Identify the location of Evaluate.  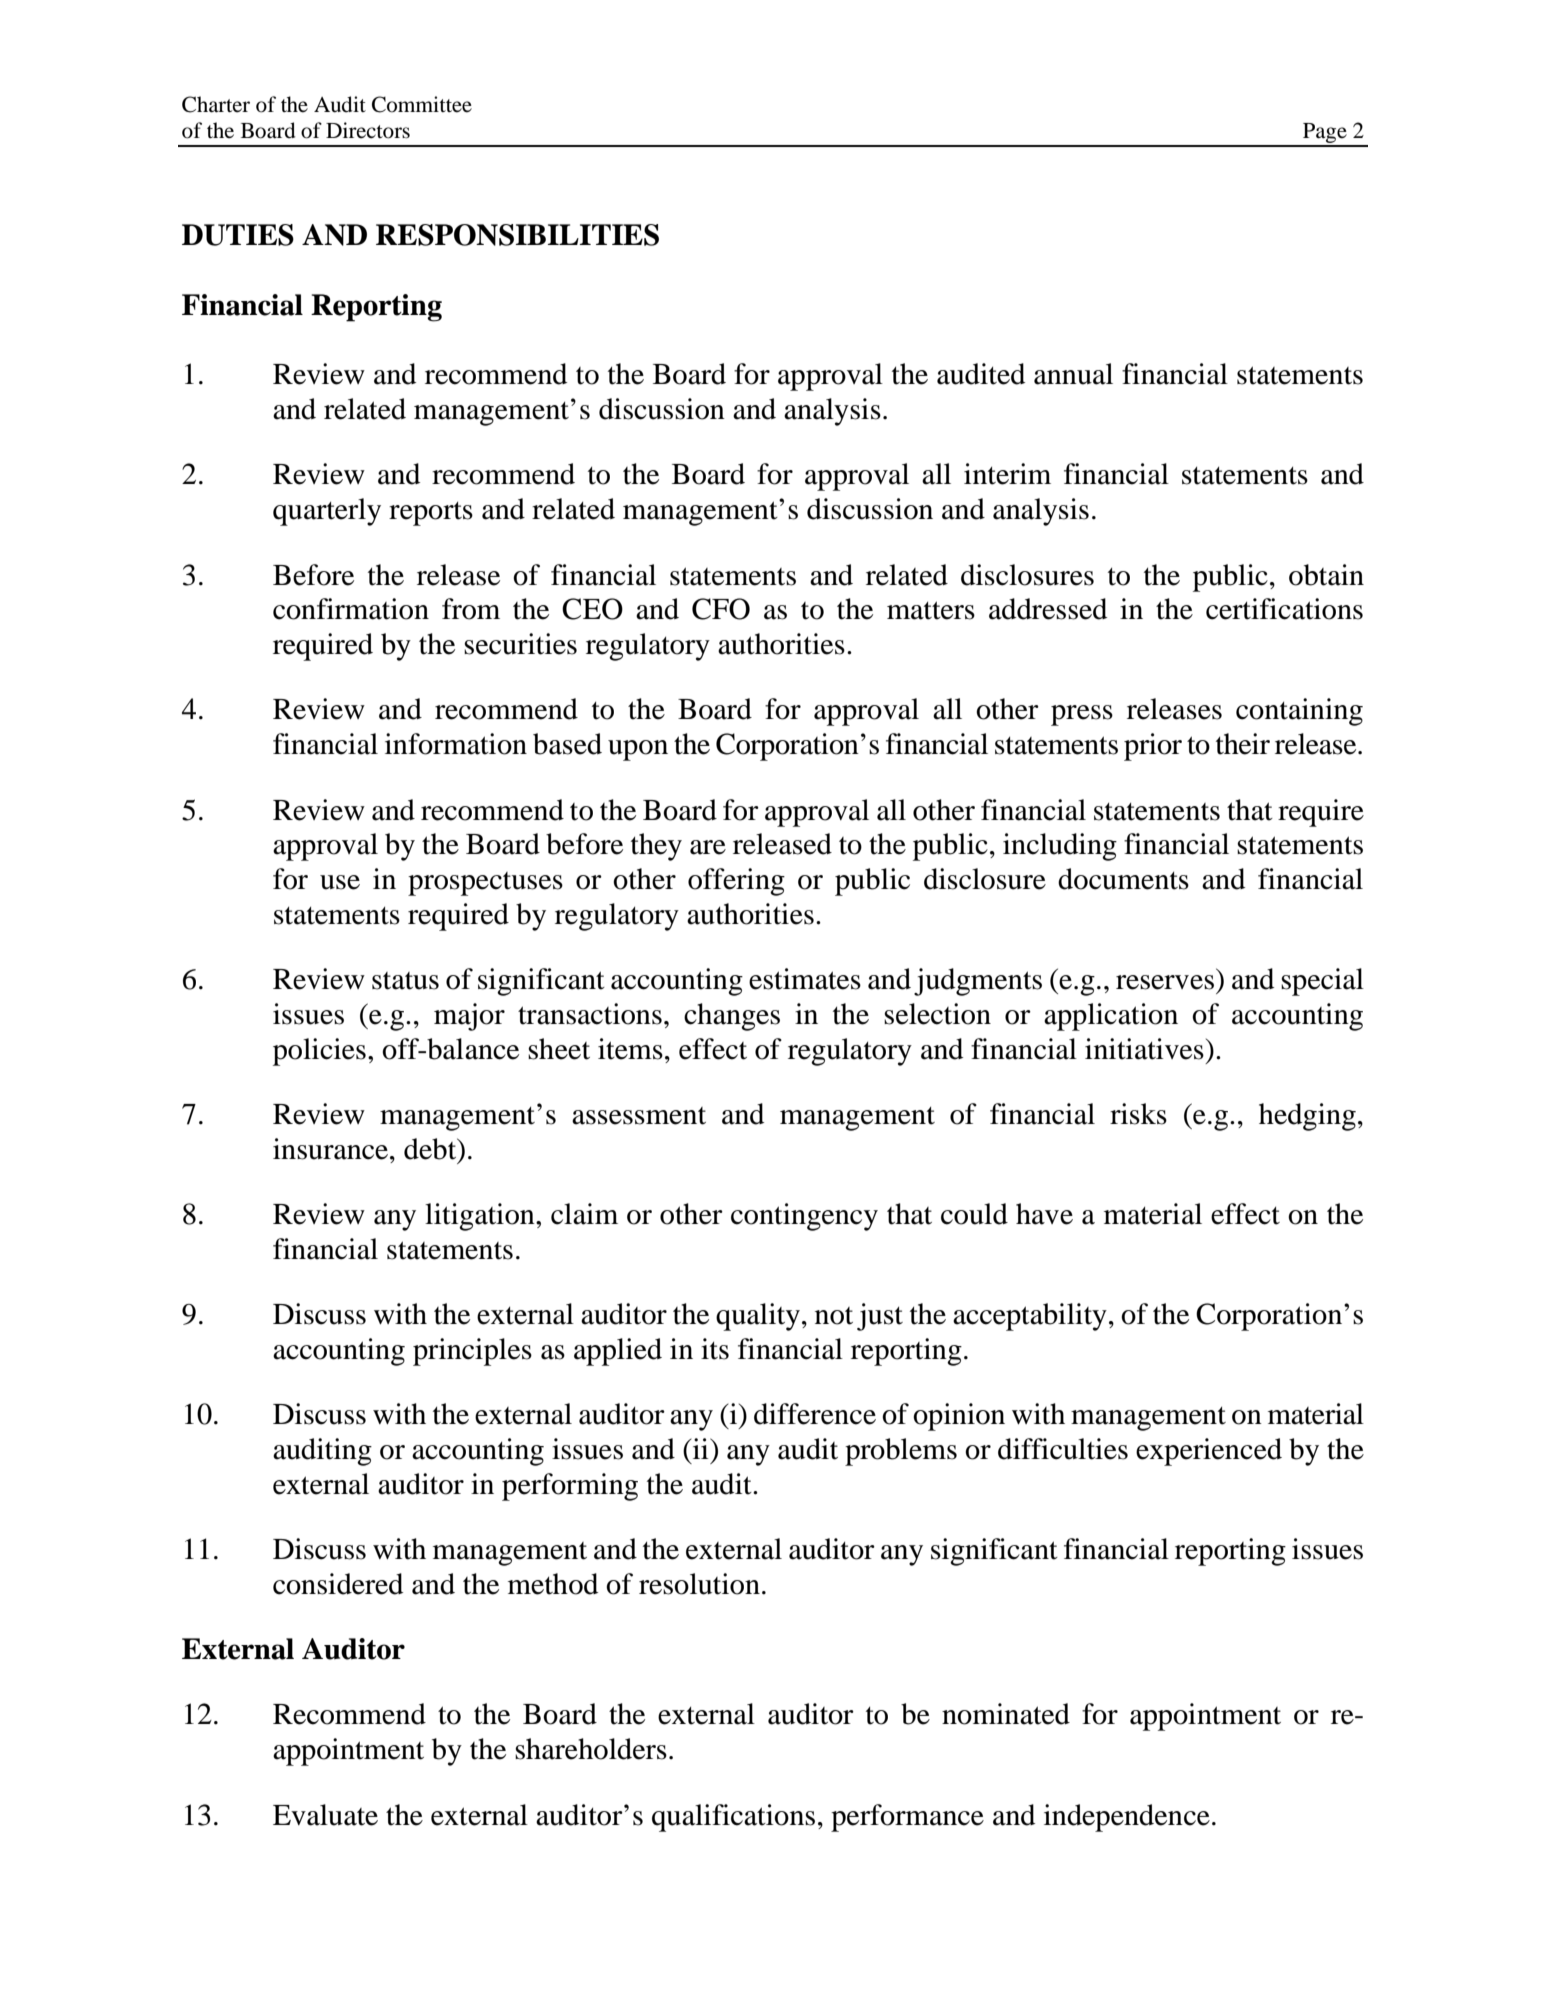
(325, 1815).
